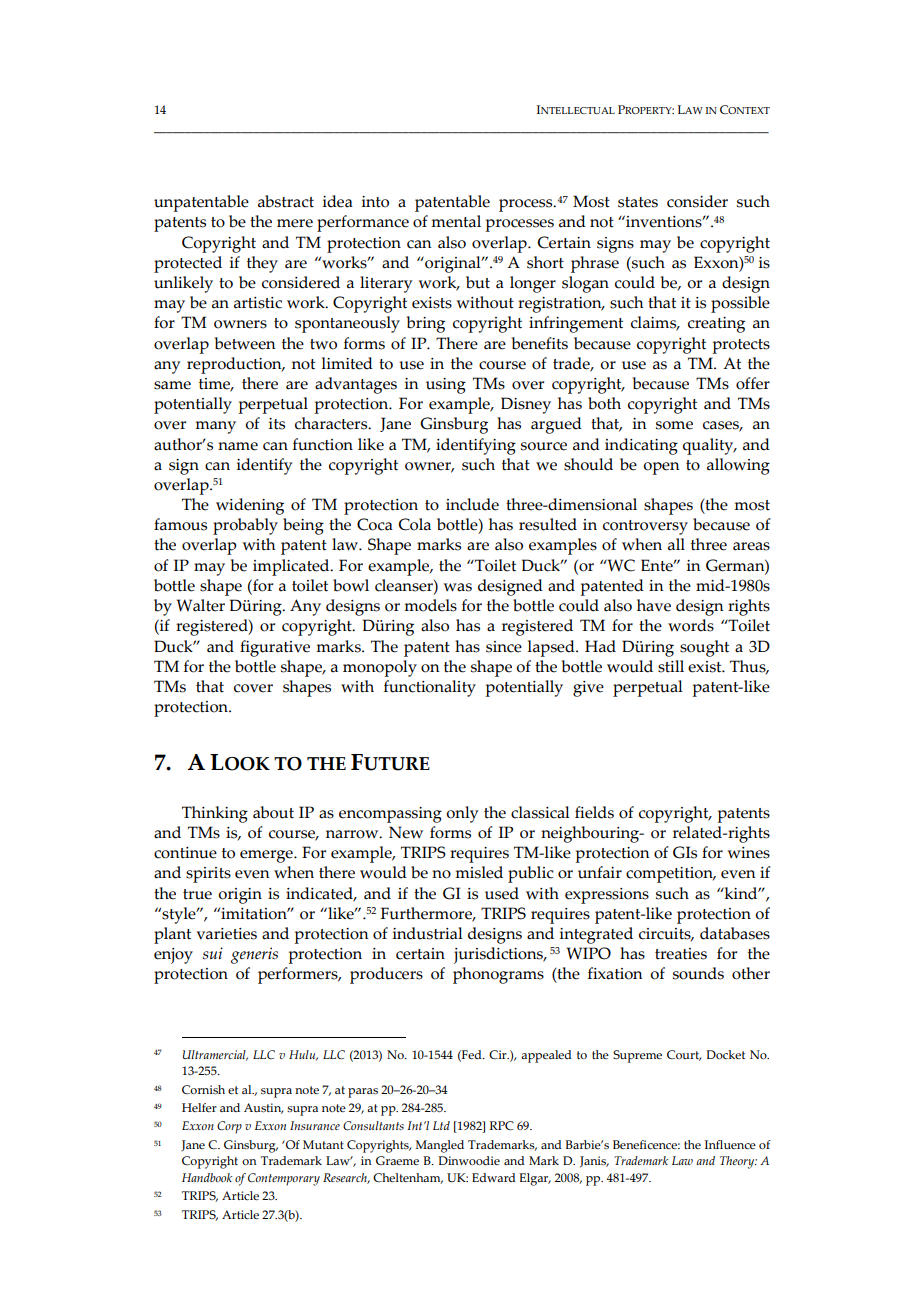  Describe the element at coordinates (439, 1146) in the screenshot. I see `Mangled` at that location.
